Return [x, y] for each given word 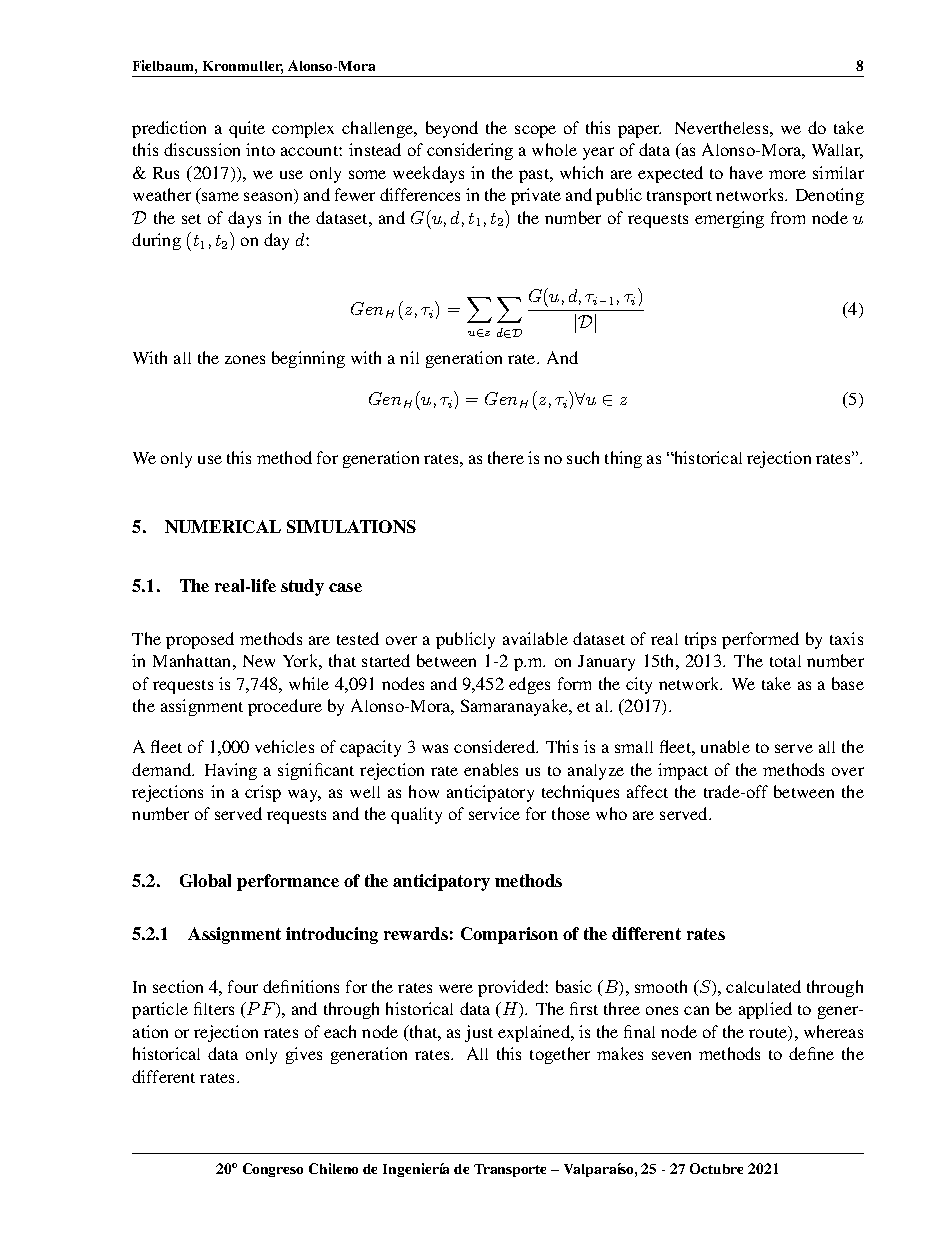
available [535, 638]
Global [205, 880]
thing [623, 459]
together [560, 1055]
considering [470, 151]
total [785, 661]
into [260, 149]
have [746, 172]
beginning [308, 359]
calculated [763, 986]
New [259, 661]
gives [304, 1055]
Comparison [509, 935]
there [506, 457]
